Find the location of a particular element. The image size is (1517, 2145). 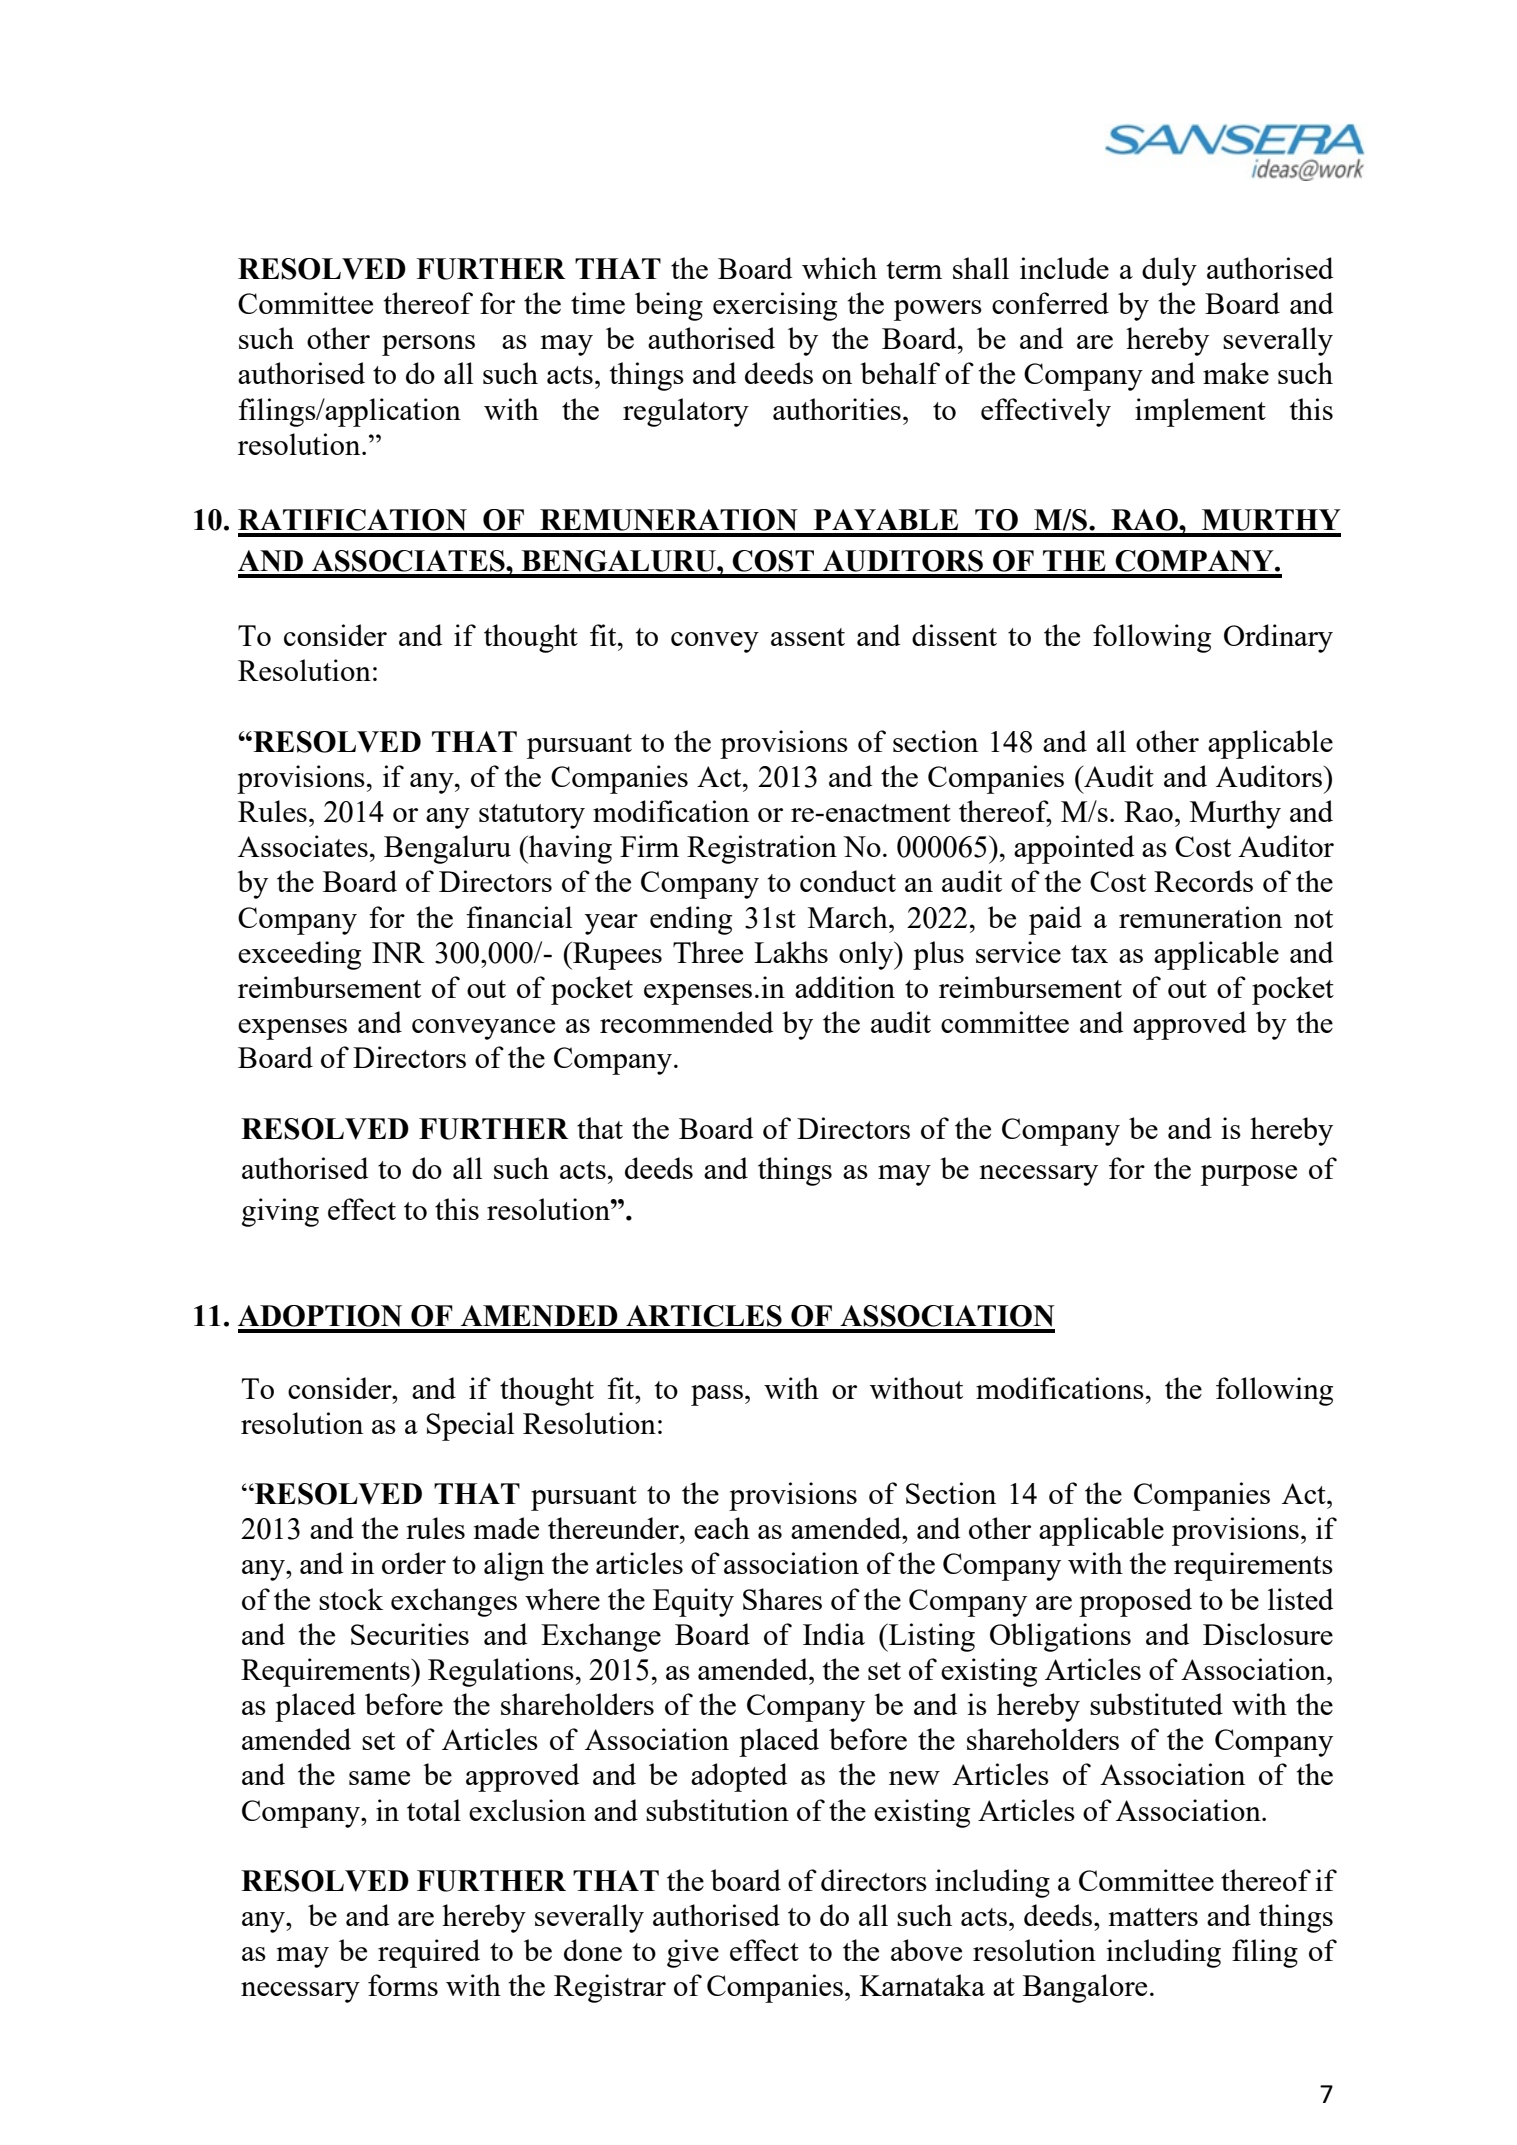

persons is located at coordinates (428, 345).
